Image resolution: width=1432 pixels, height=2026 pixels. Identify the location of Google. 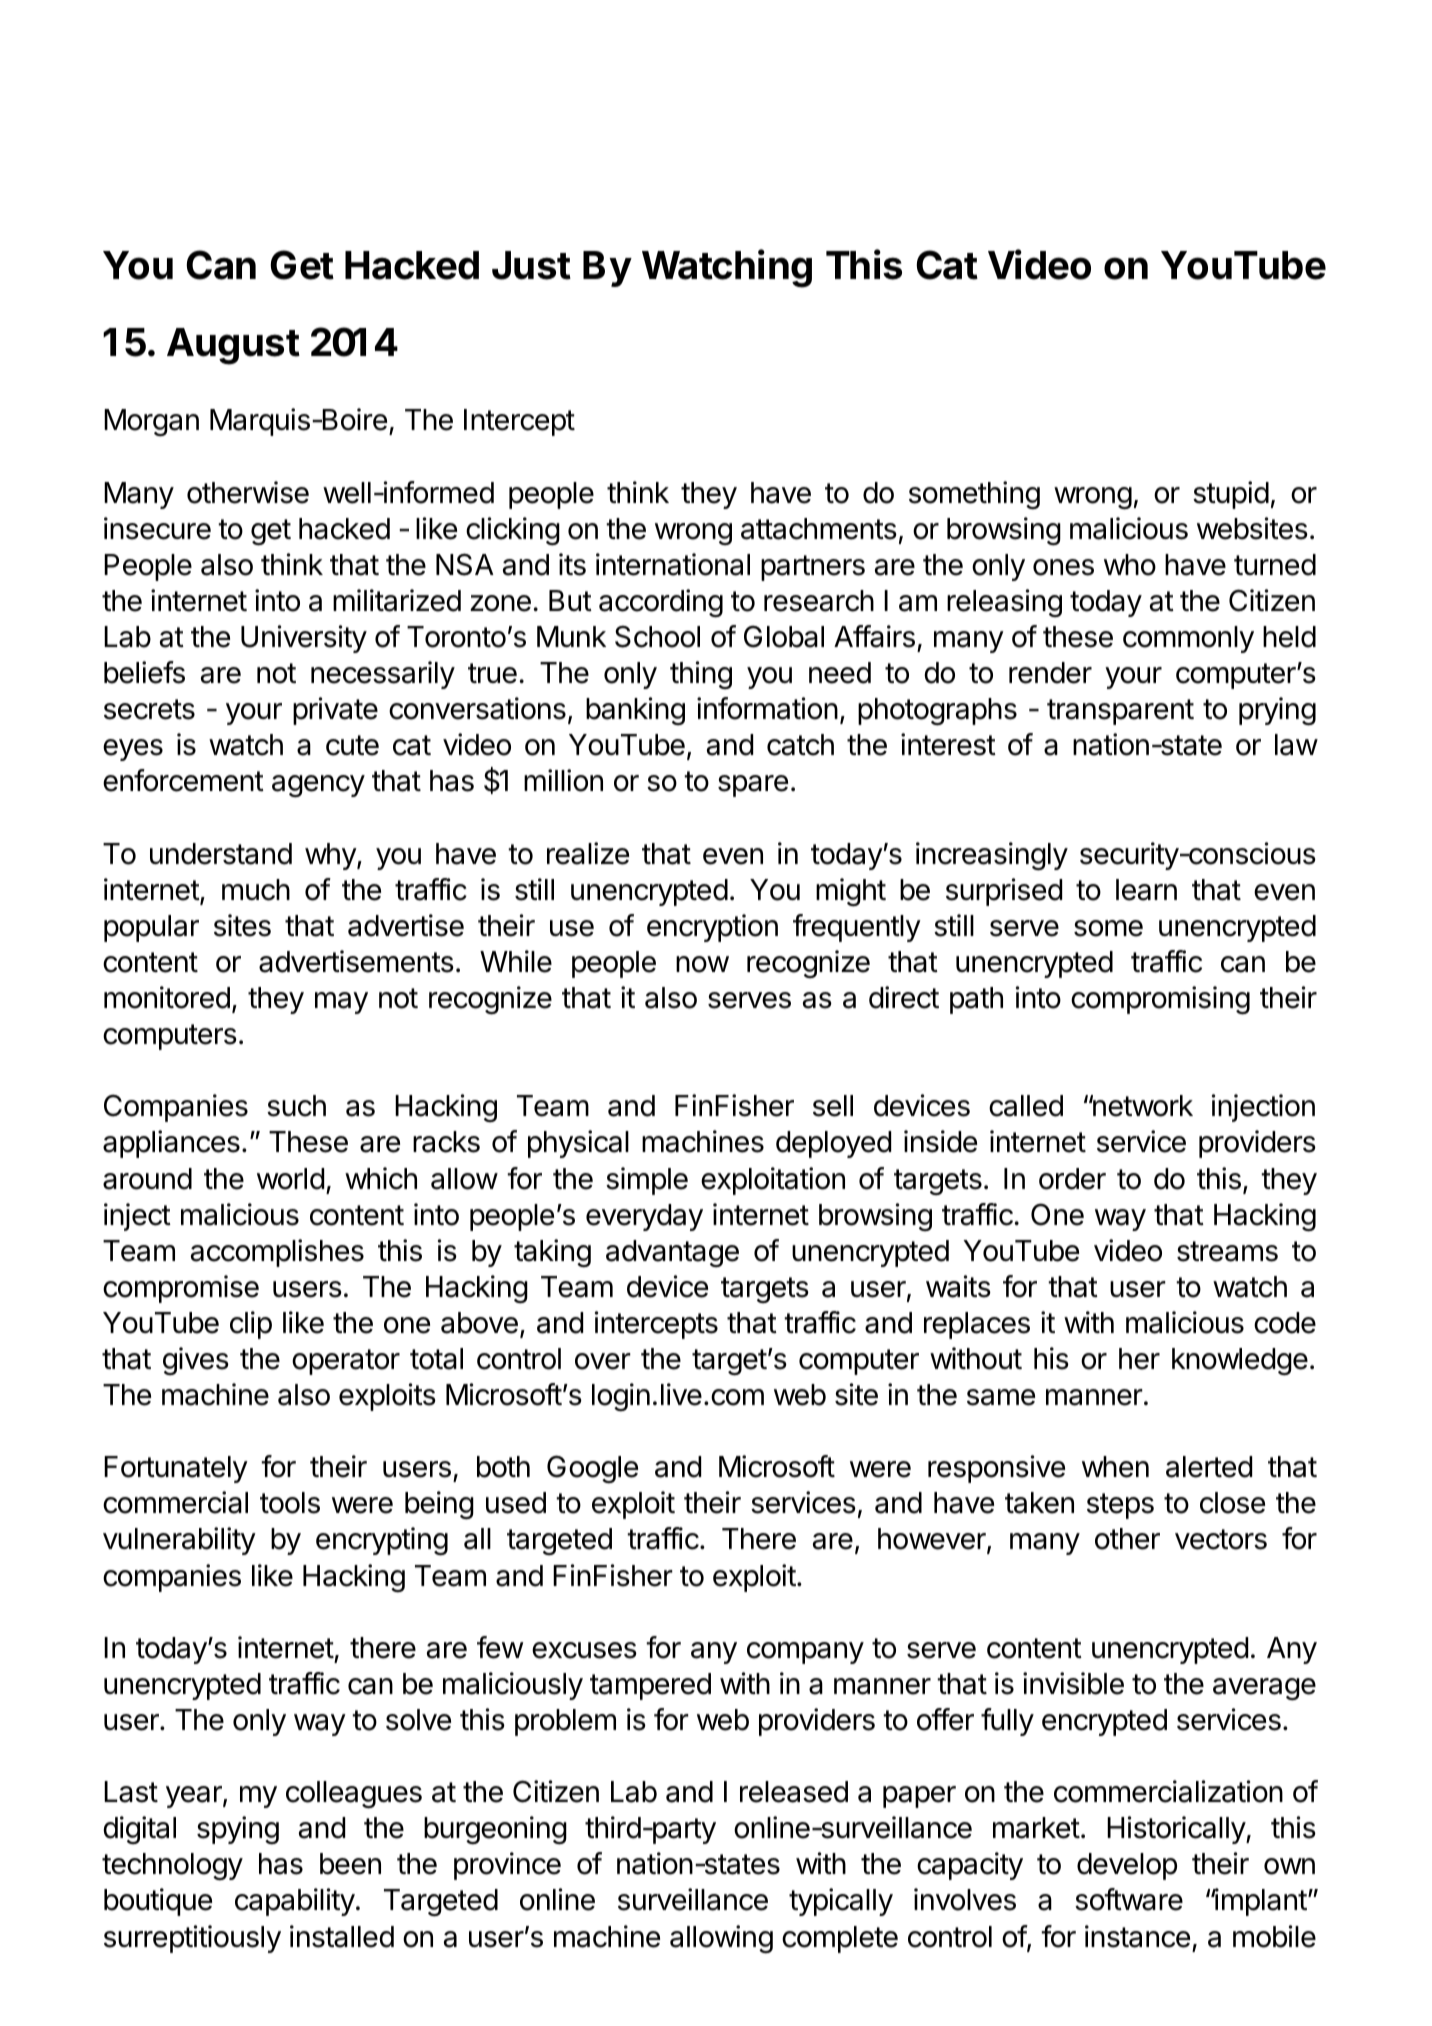
(592, 1469).
